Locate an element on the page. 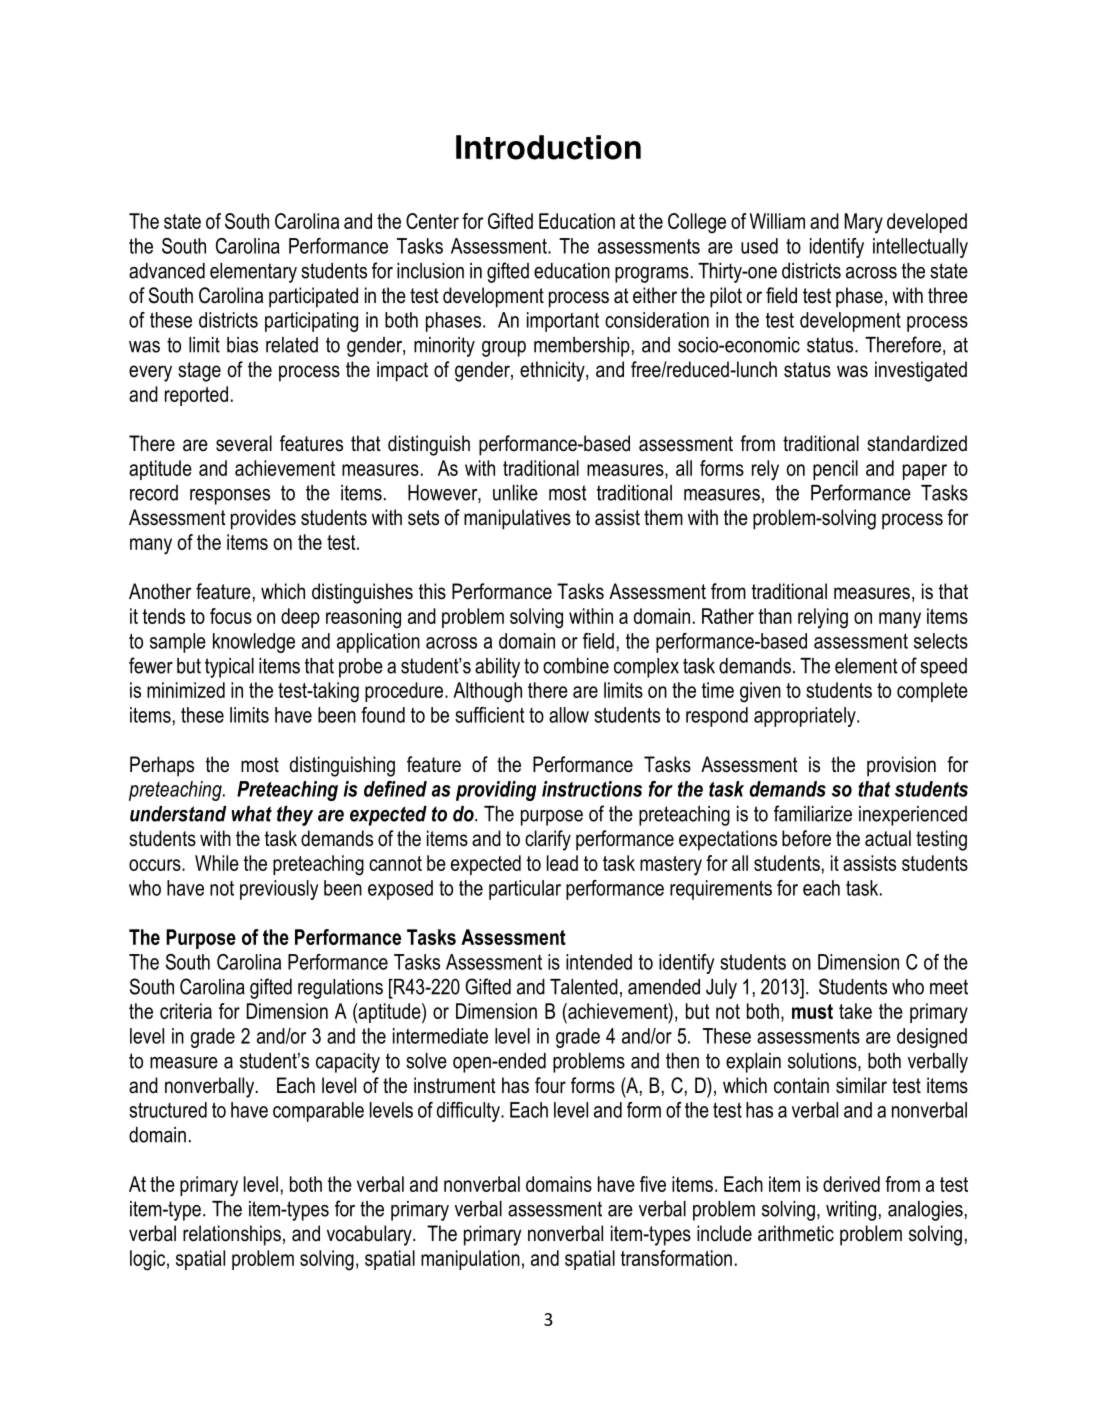 The width and height of the page is (1097, 1420). William is located at coordinates (777, 221).
